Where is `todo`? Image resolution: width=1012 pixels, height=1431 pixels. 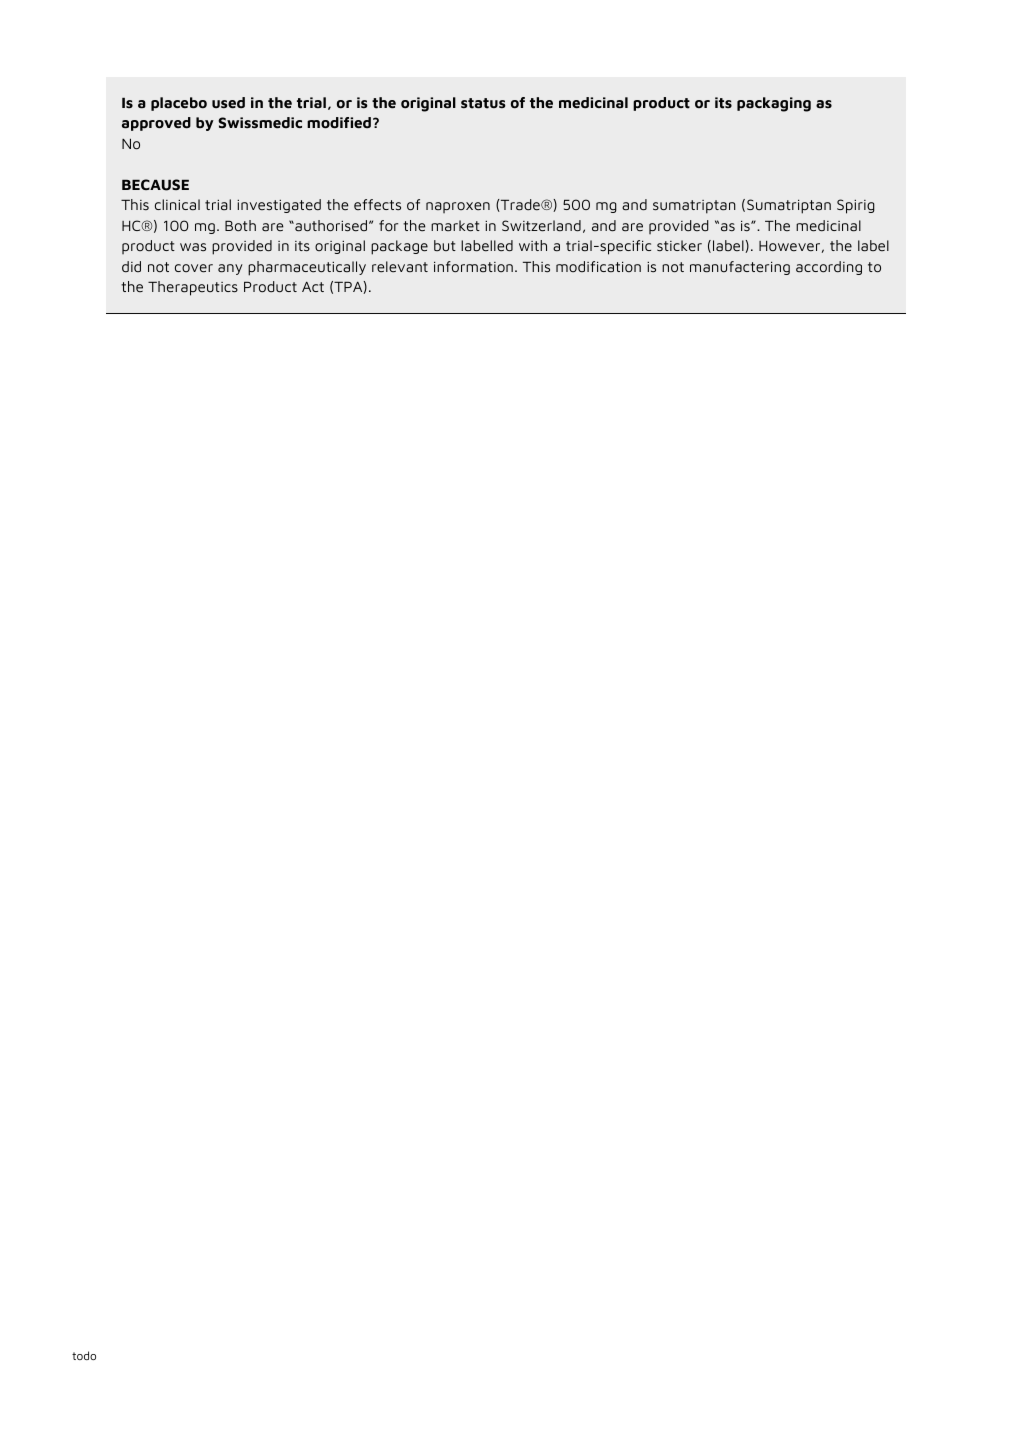 todo is located at coordinates (84, 1355).
